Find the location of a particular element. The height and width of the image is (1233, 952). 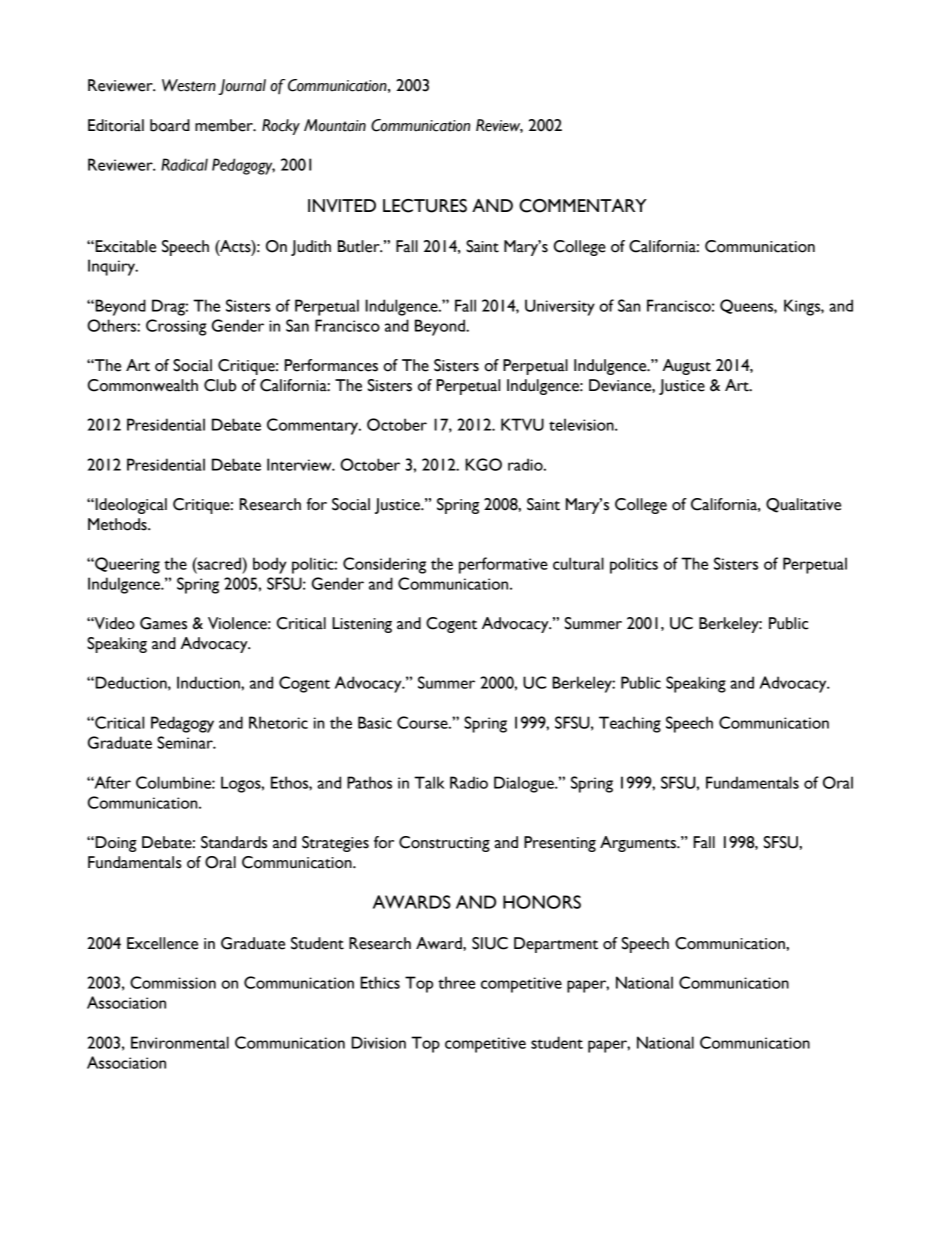

University is located at coordinates (560, 307).
